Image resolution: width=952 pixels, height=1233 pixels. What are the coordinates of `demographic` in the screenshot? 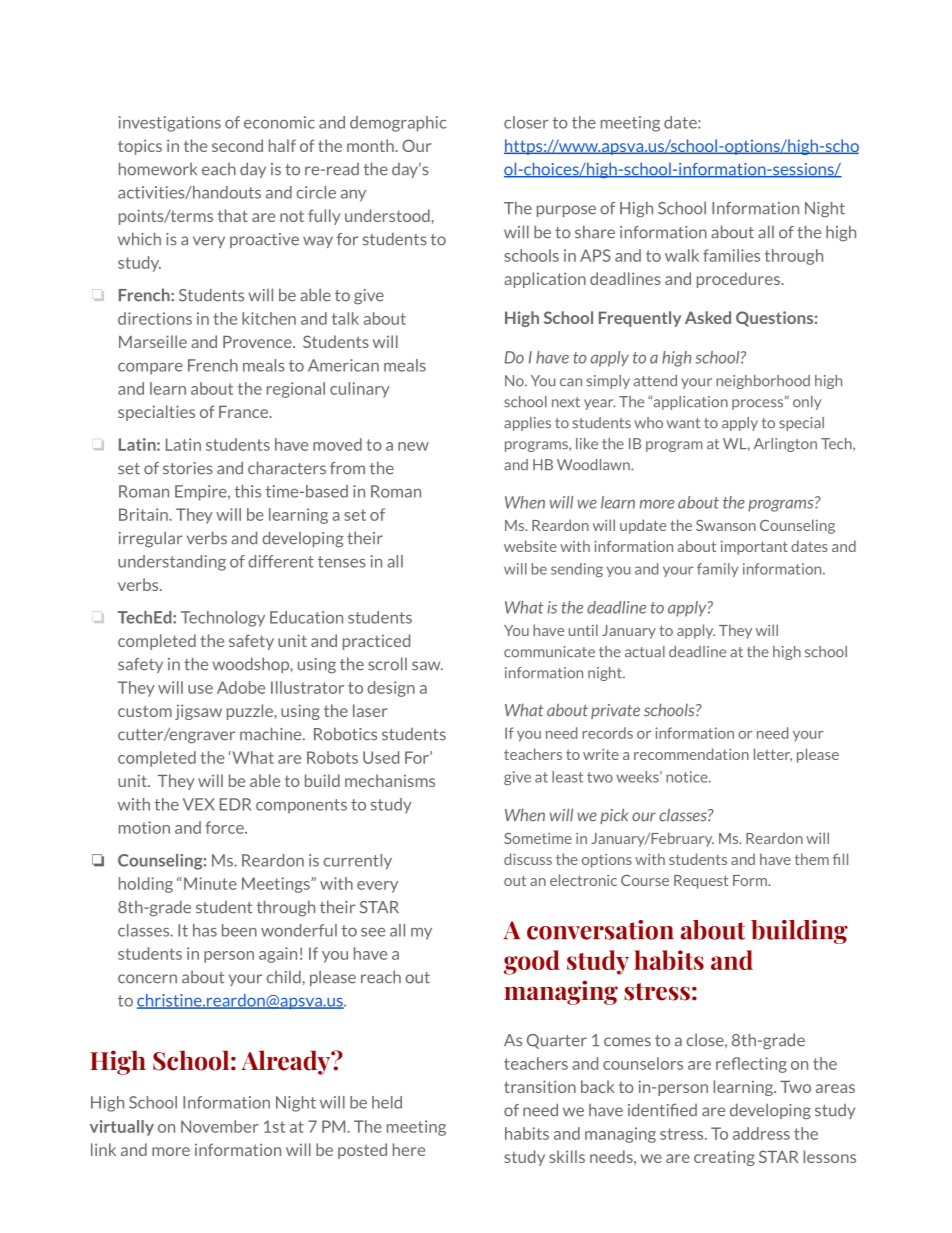 It's located at (398, 124).
